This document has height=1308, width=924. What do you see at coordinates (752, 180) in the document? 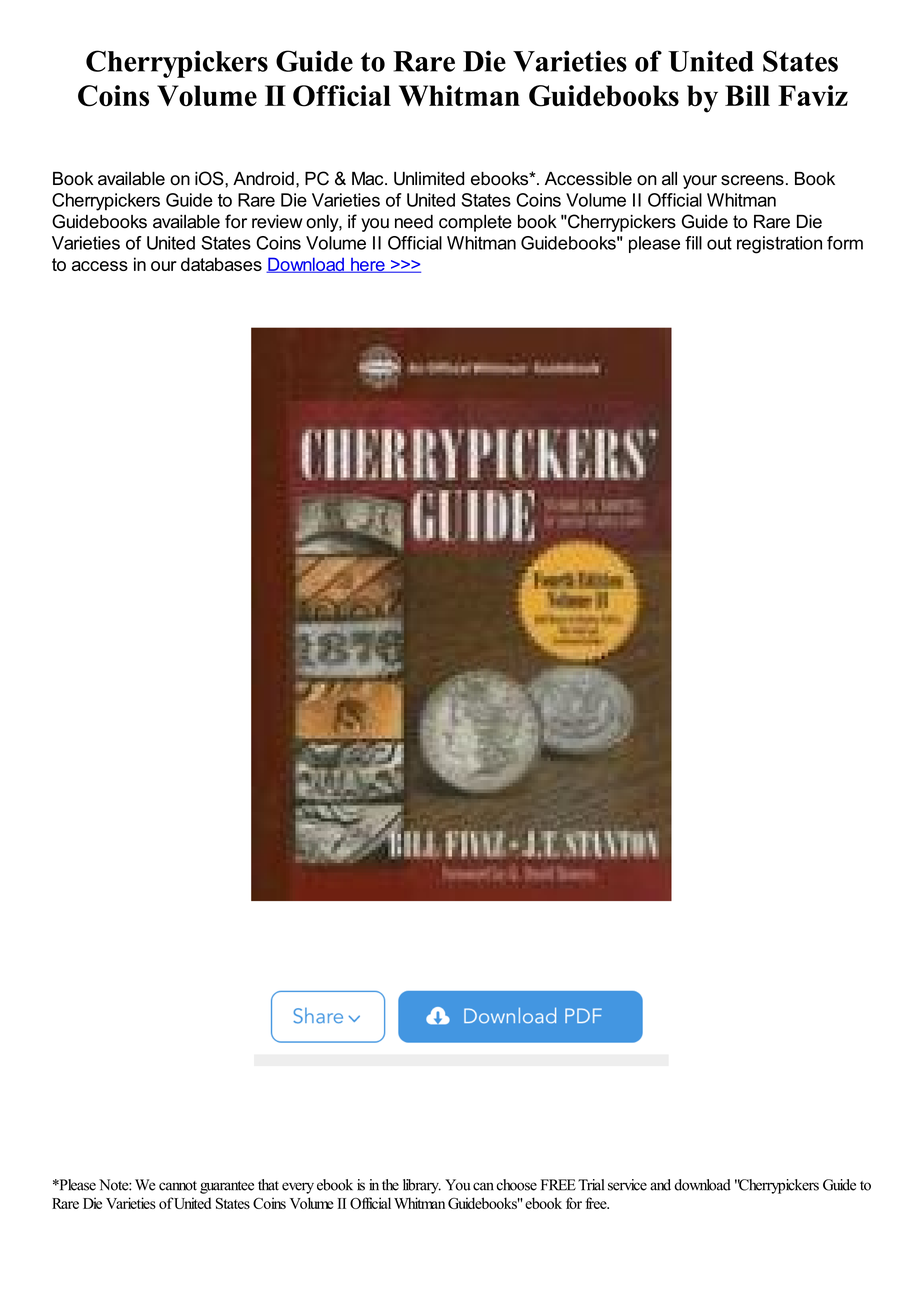
I see `screens` at bounding box center [752, 180].
